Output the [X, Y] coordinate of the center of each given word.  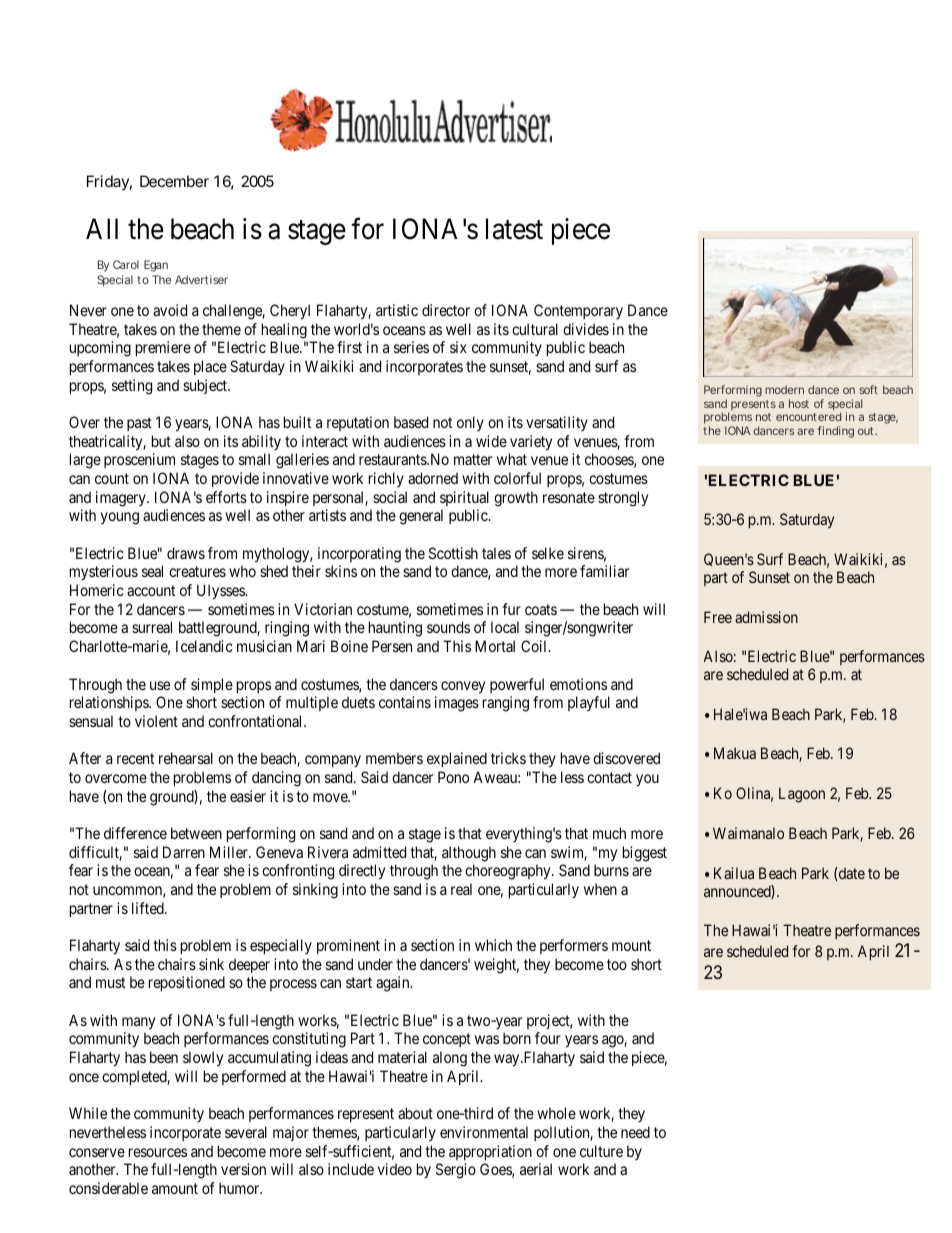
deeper [249, 965]
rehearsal [186, 758]
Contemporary [578, 311]
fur [511, 609]
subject [206, 386]
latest [514, 229]
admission [766, 617]
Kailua [734, 873]
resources [158, 1152]
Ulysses [221, 592]
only [470, 423]
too [617, 964]
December [174, 181]
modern [784, 389]
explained [457, 759]
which [493, 945]
